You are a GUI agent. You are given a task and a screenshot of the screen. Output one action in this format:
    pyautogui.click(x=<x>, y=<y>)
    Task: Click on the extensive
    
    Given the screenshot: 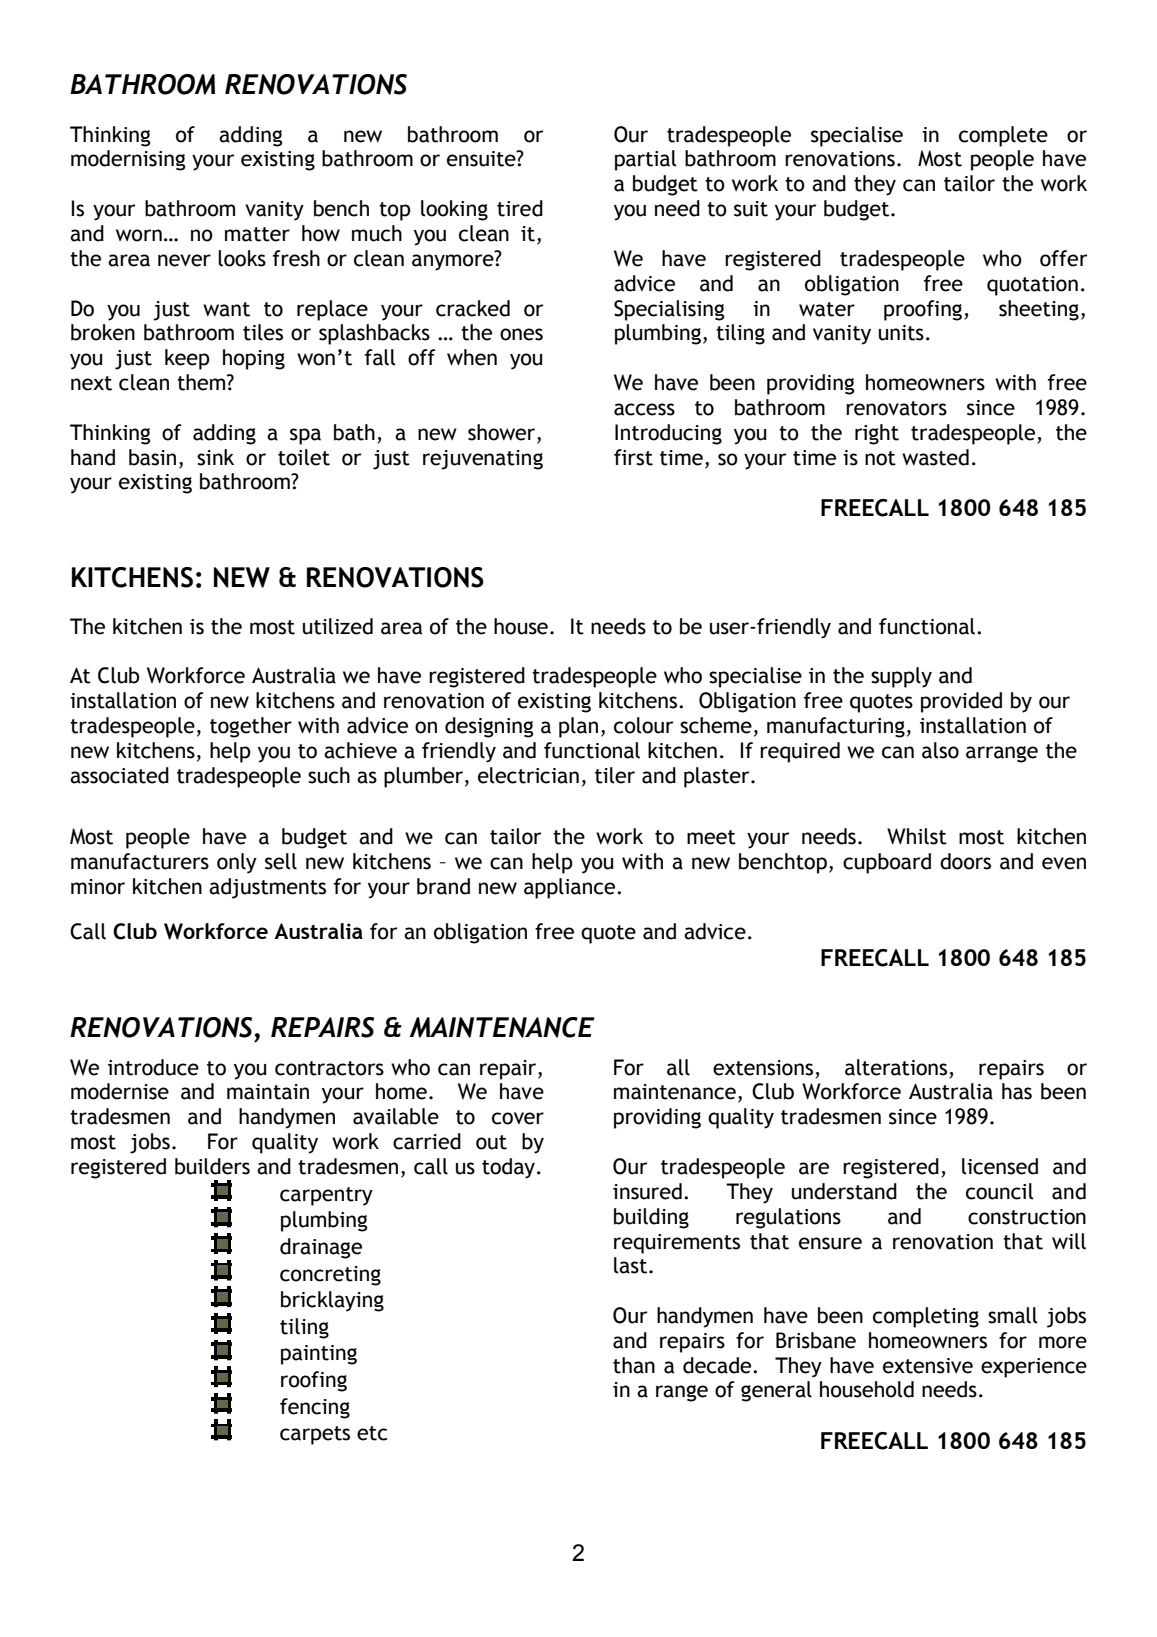 What is the action you would take?
    pyautogui.click(x=928, y=1366)
